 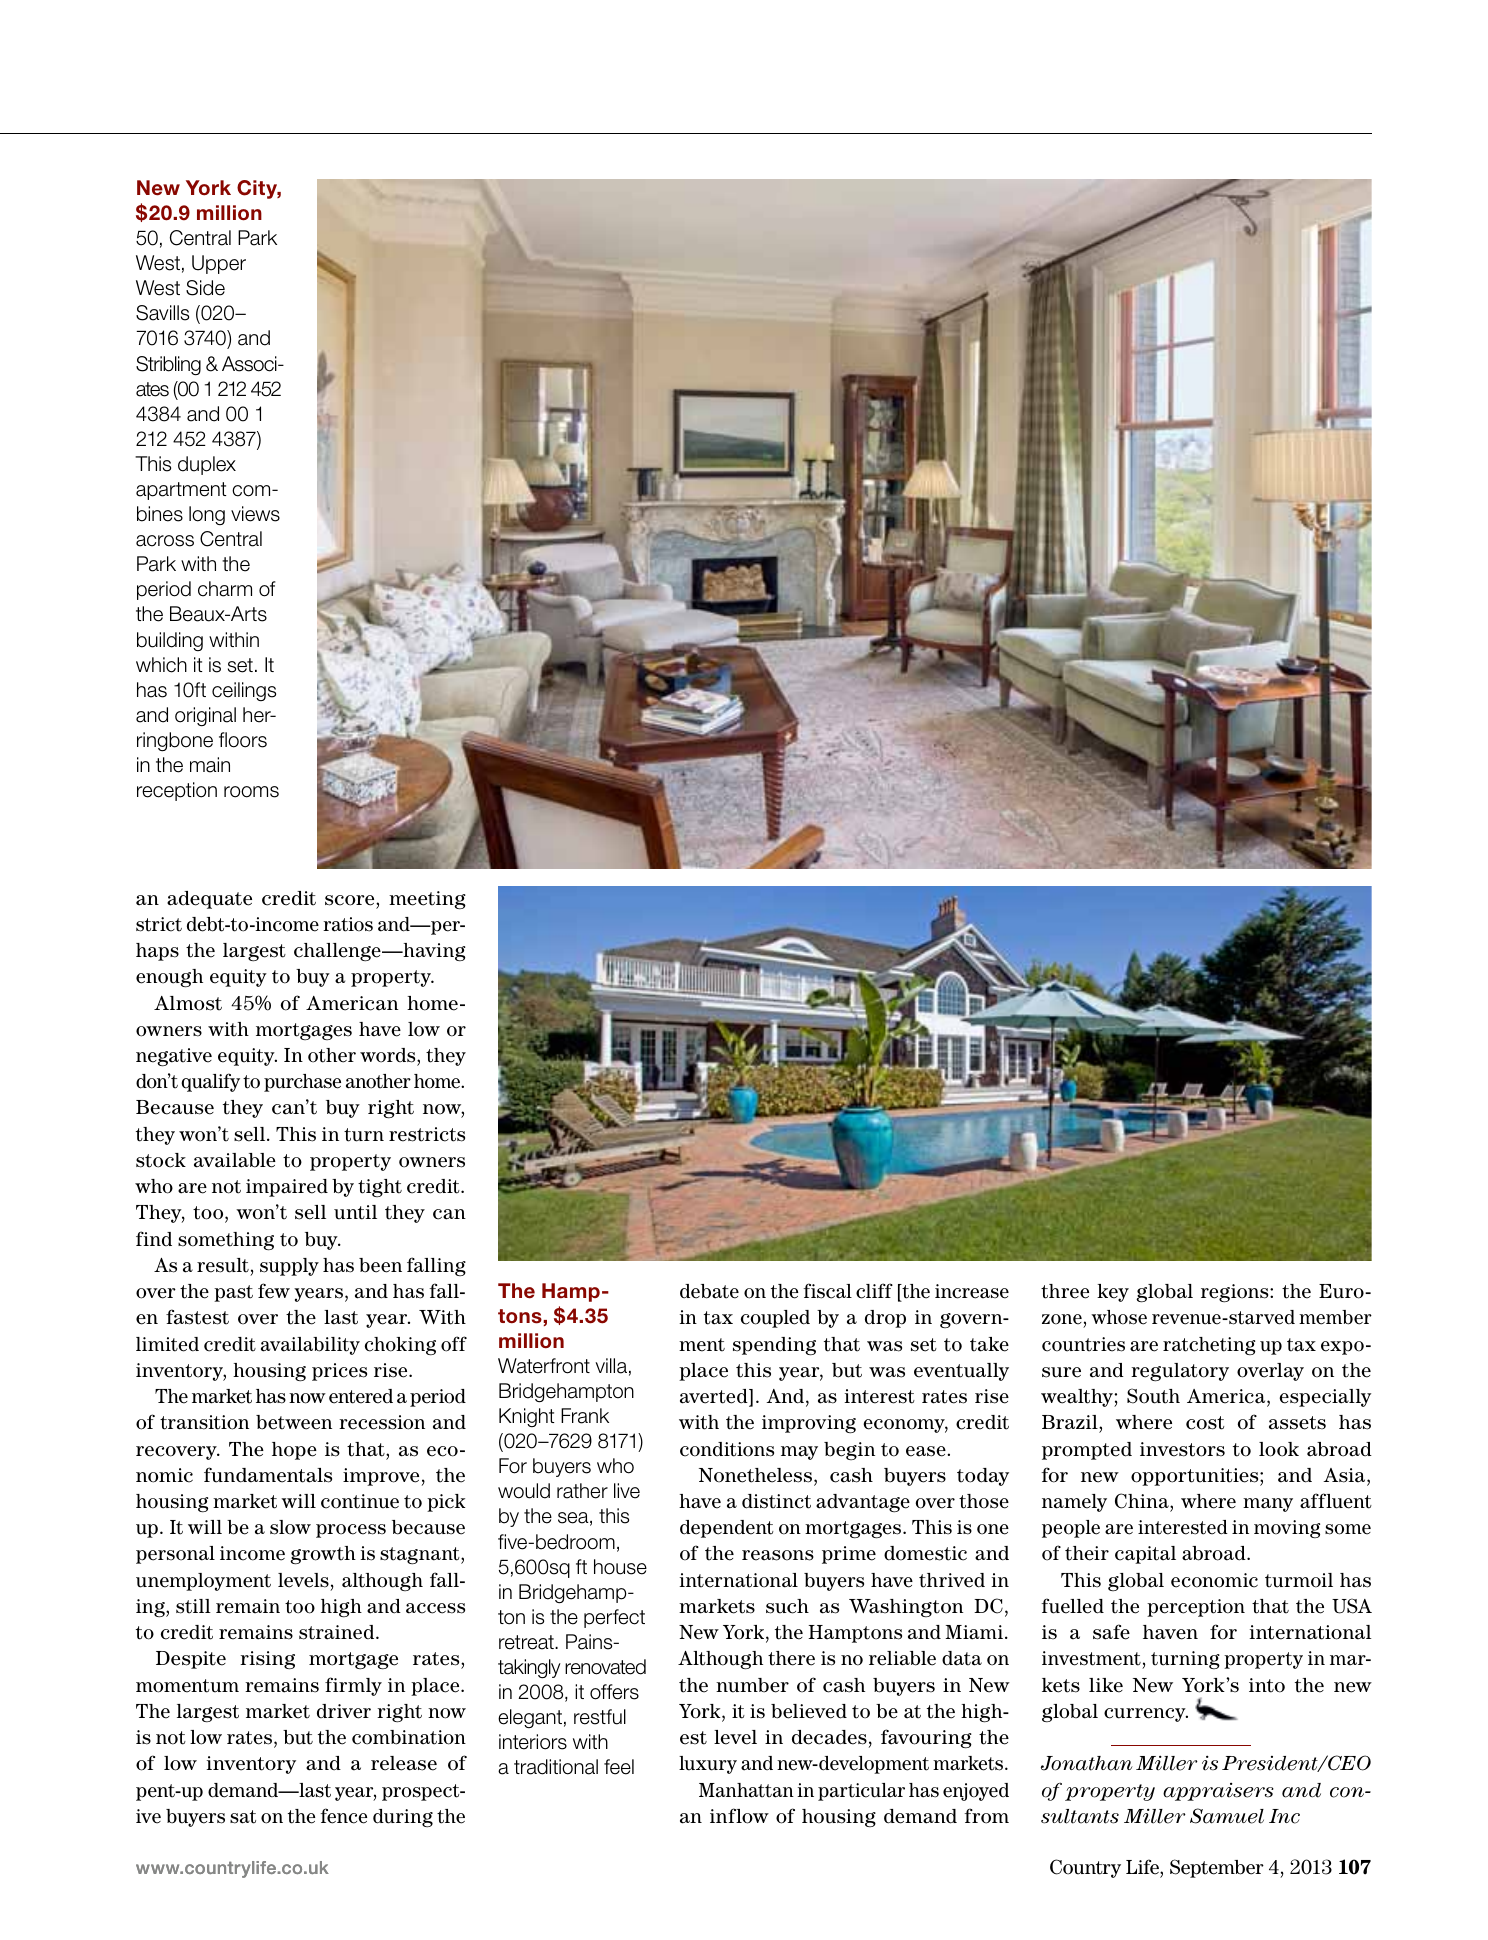 What do you see at coordinates (427, 900) in the screenshot?
I see `meeting` at bounding box center [427, 900].
